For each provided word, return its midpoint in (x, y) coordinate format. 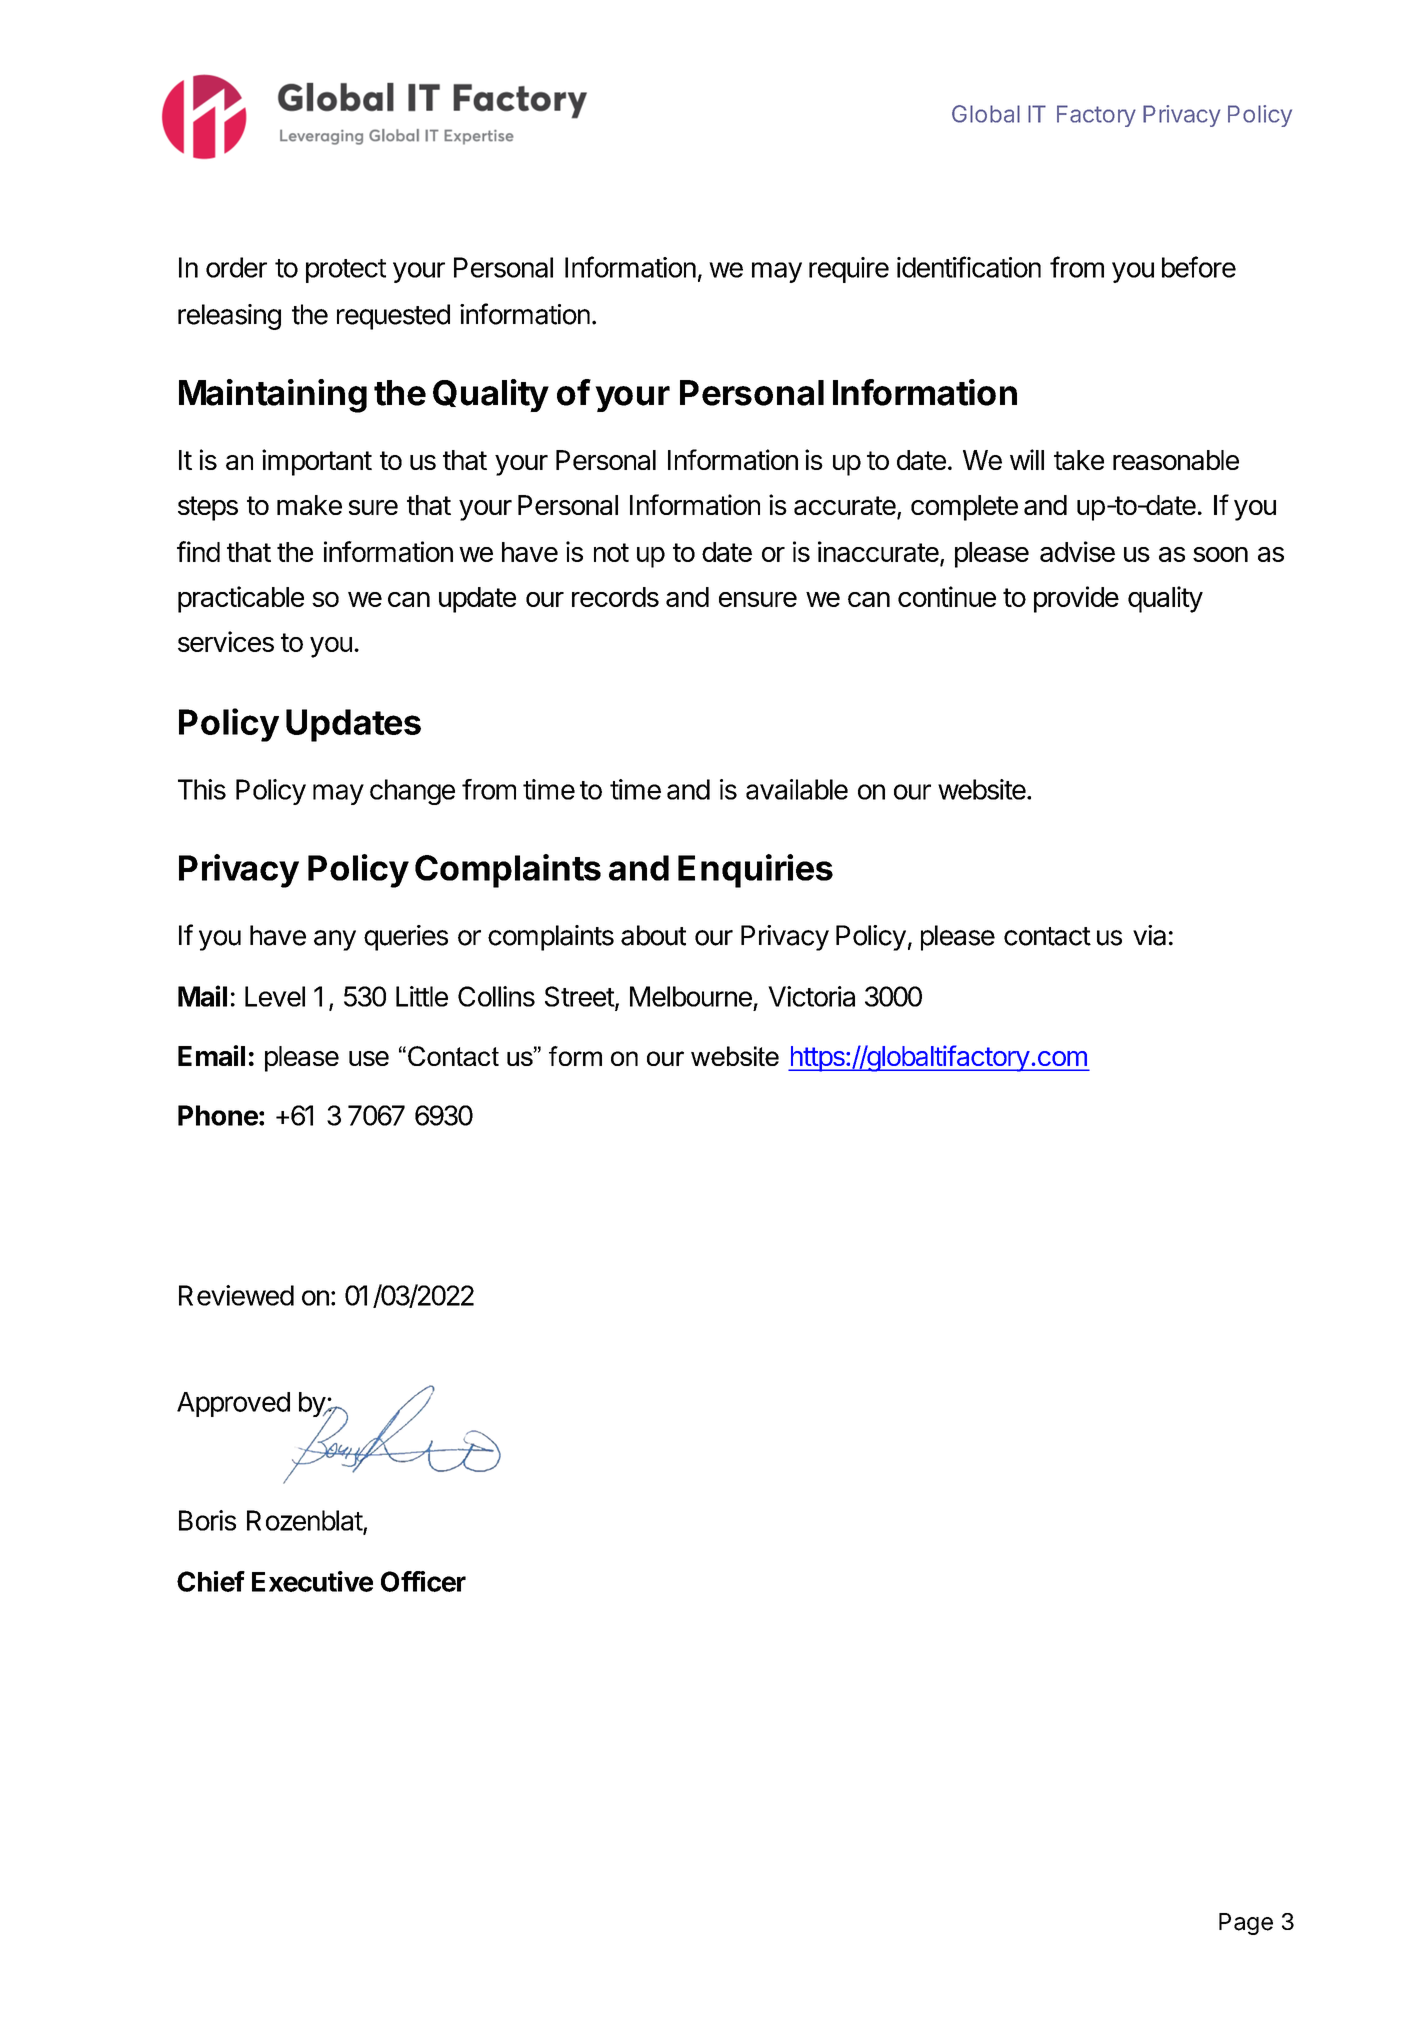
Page (1246, 1924)
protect (346, 271)
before (1199, 267)
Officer (423, 1581)
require (849, 270)
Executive (312, 1581)
